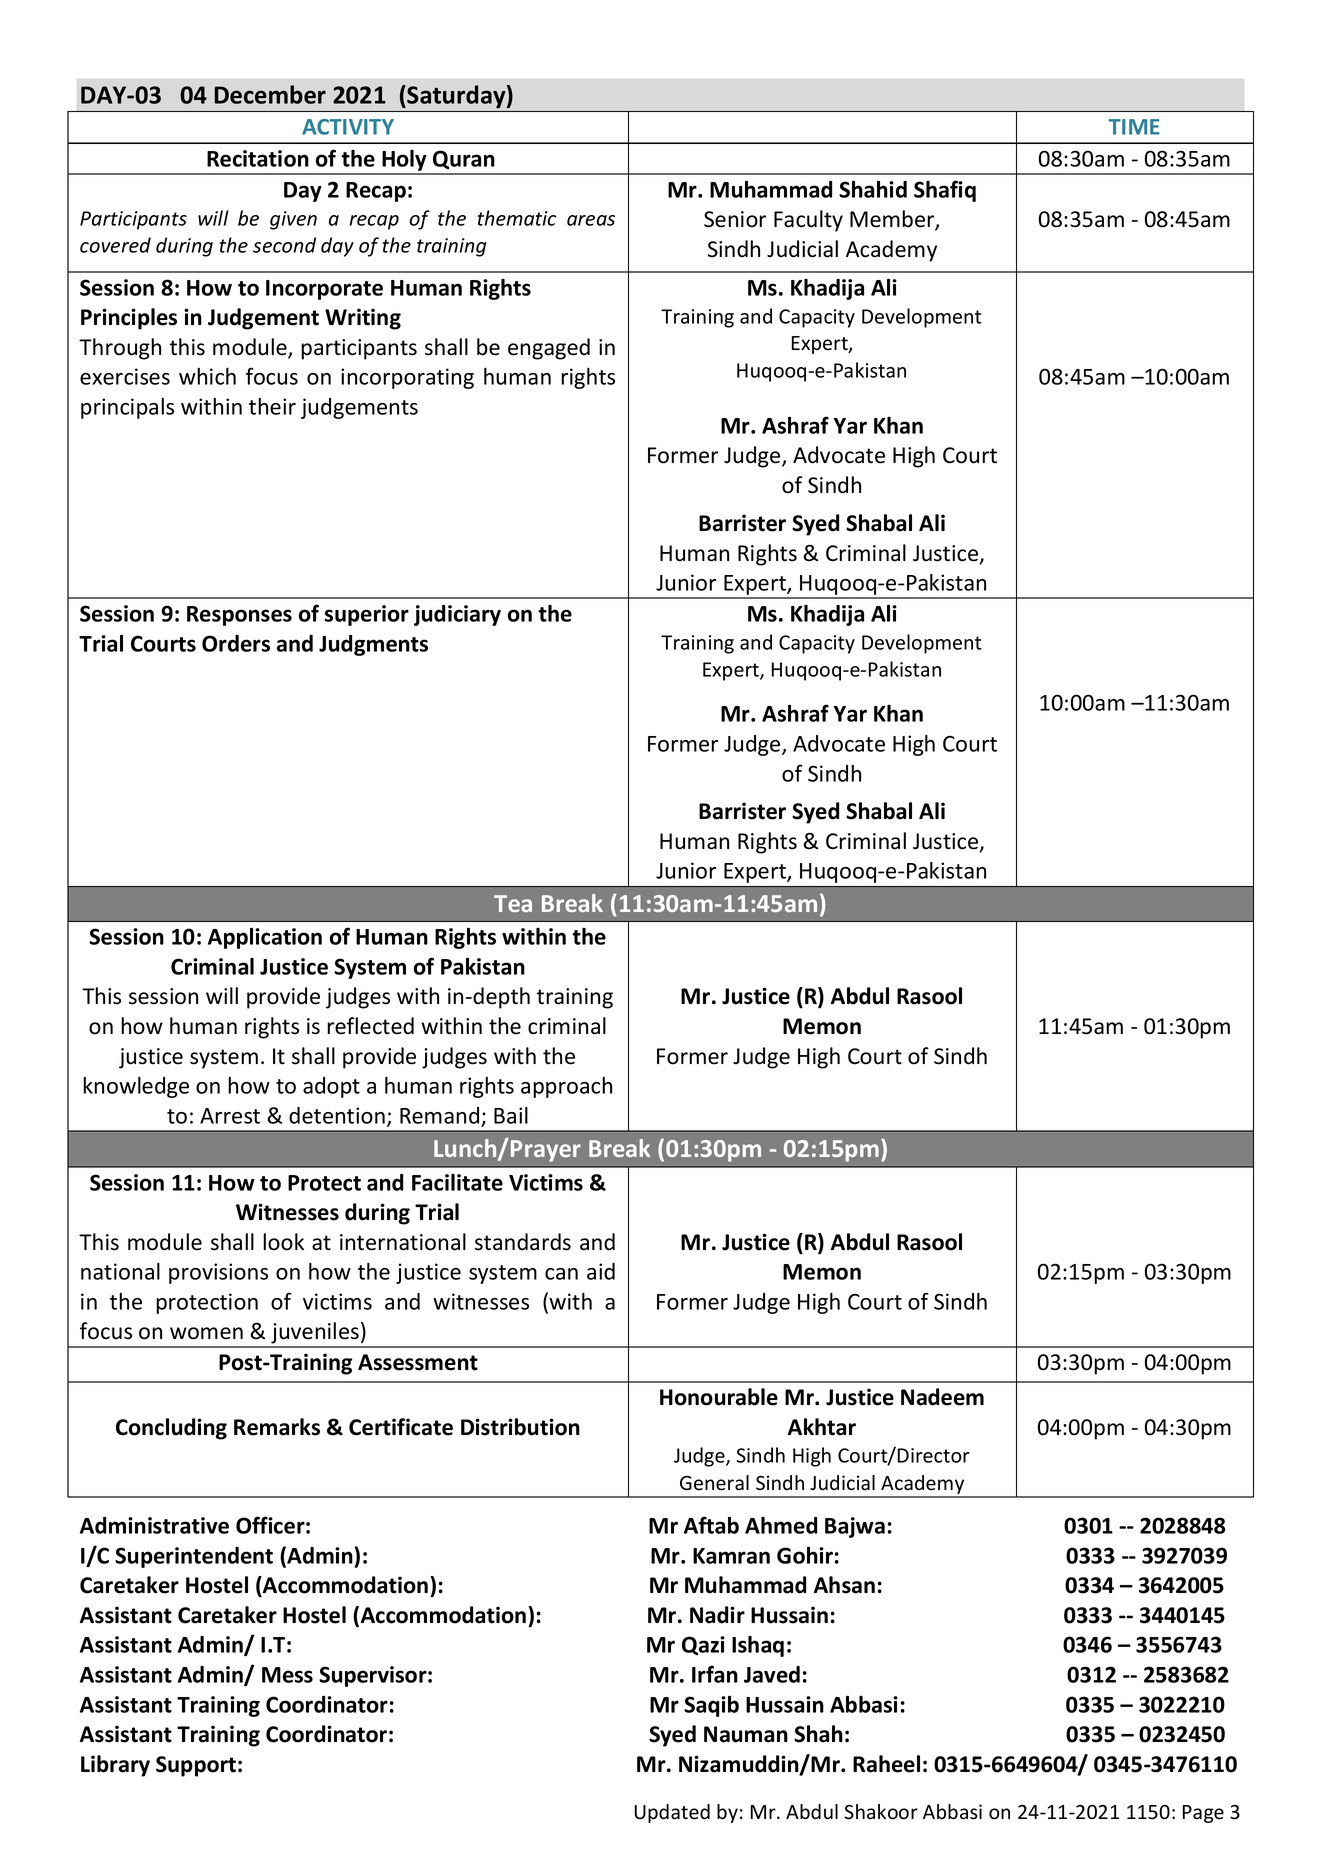  I want to click on Page, so click(1203, 1814).
